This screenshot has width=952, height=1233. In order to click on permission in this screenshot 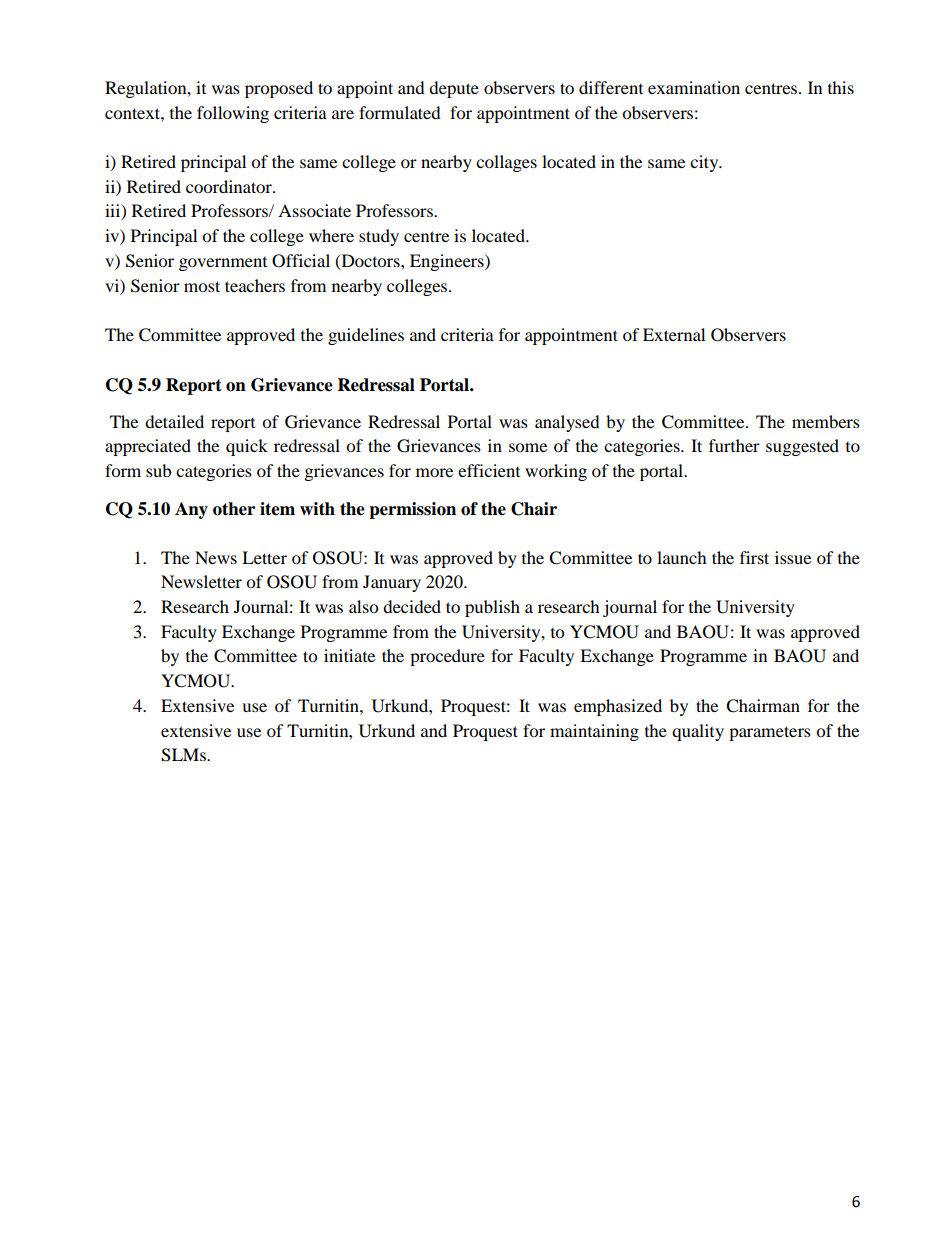, I will do `click(412, 510)`.
